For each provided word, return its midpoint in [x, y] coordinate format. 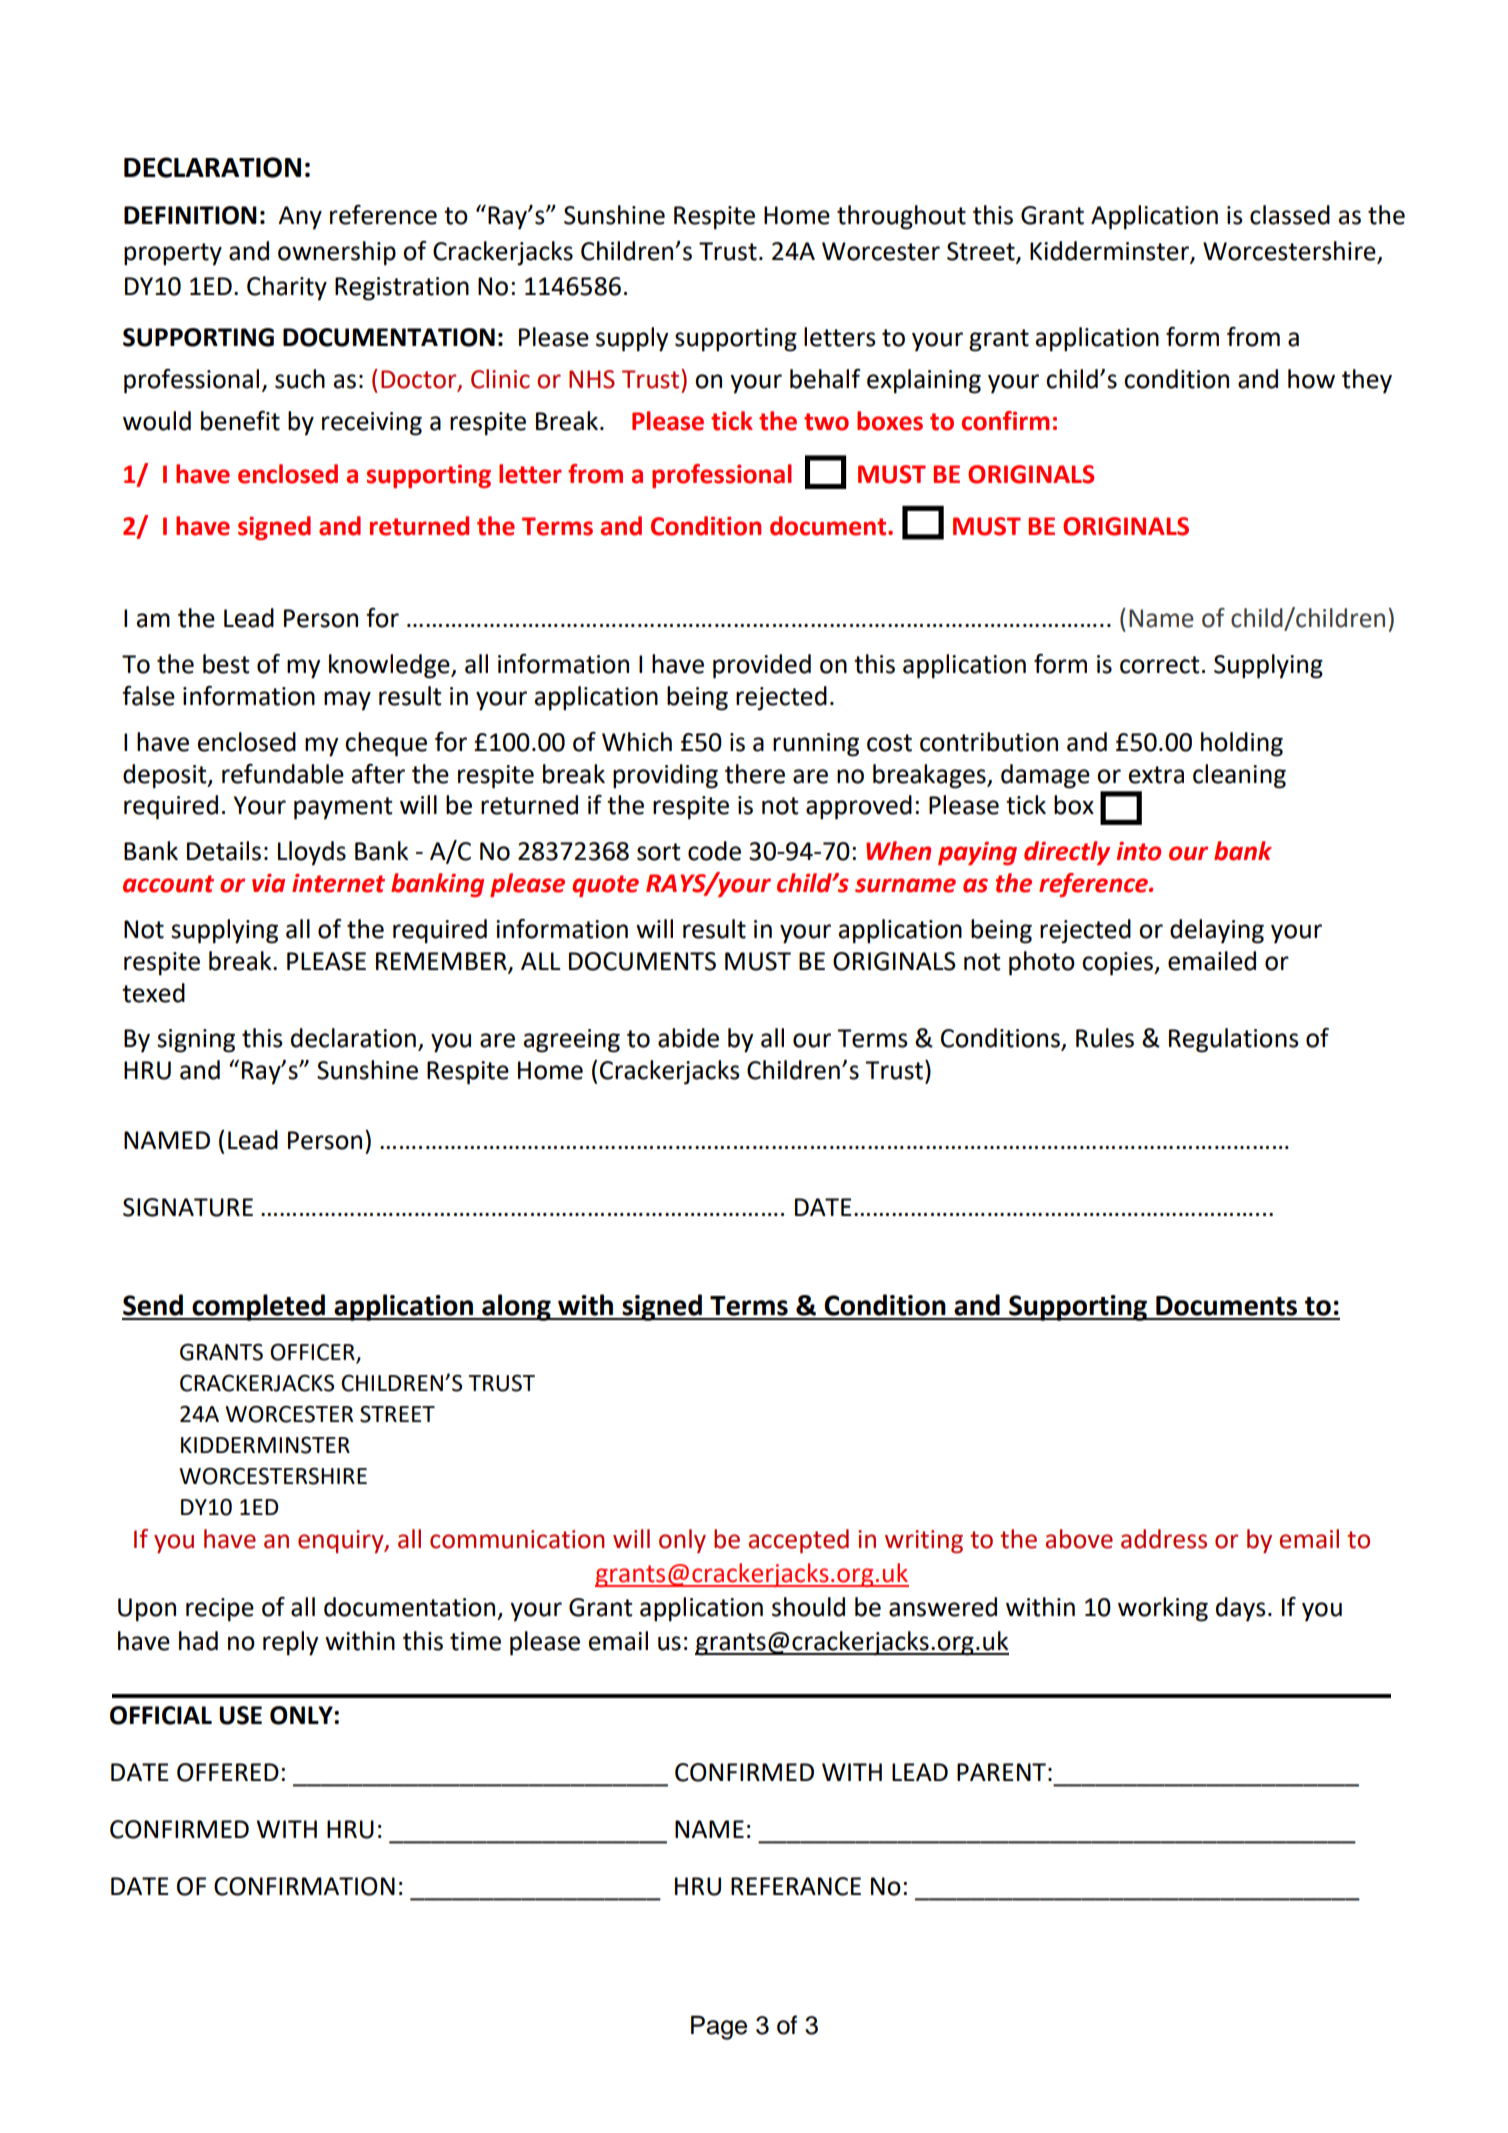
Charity [287, 288]
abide [688, 1038]
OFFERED [228, 1772]
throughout [901, 217]
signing [196, 1041]
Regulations [1234, 1040]
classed [1290, 215]
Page [719, 2027]
